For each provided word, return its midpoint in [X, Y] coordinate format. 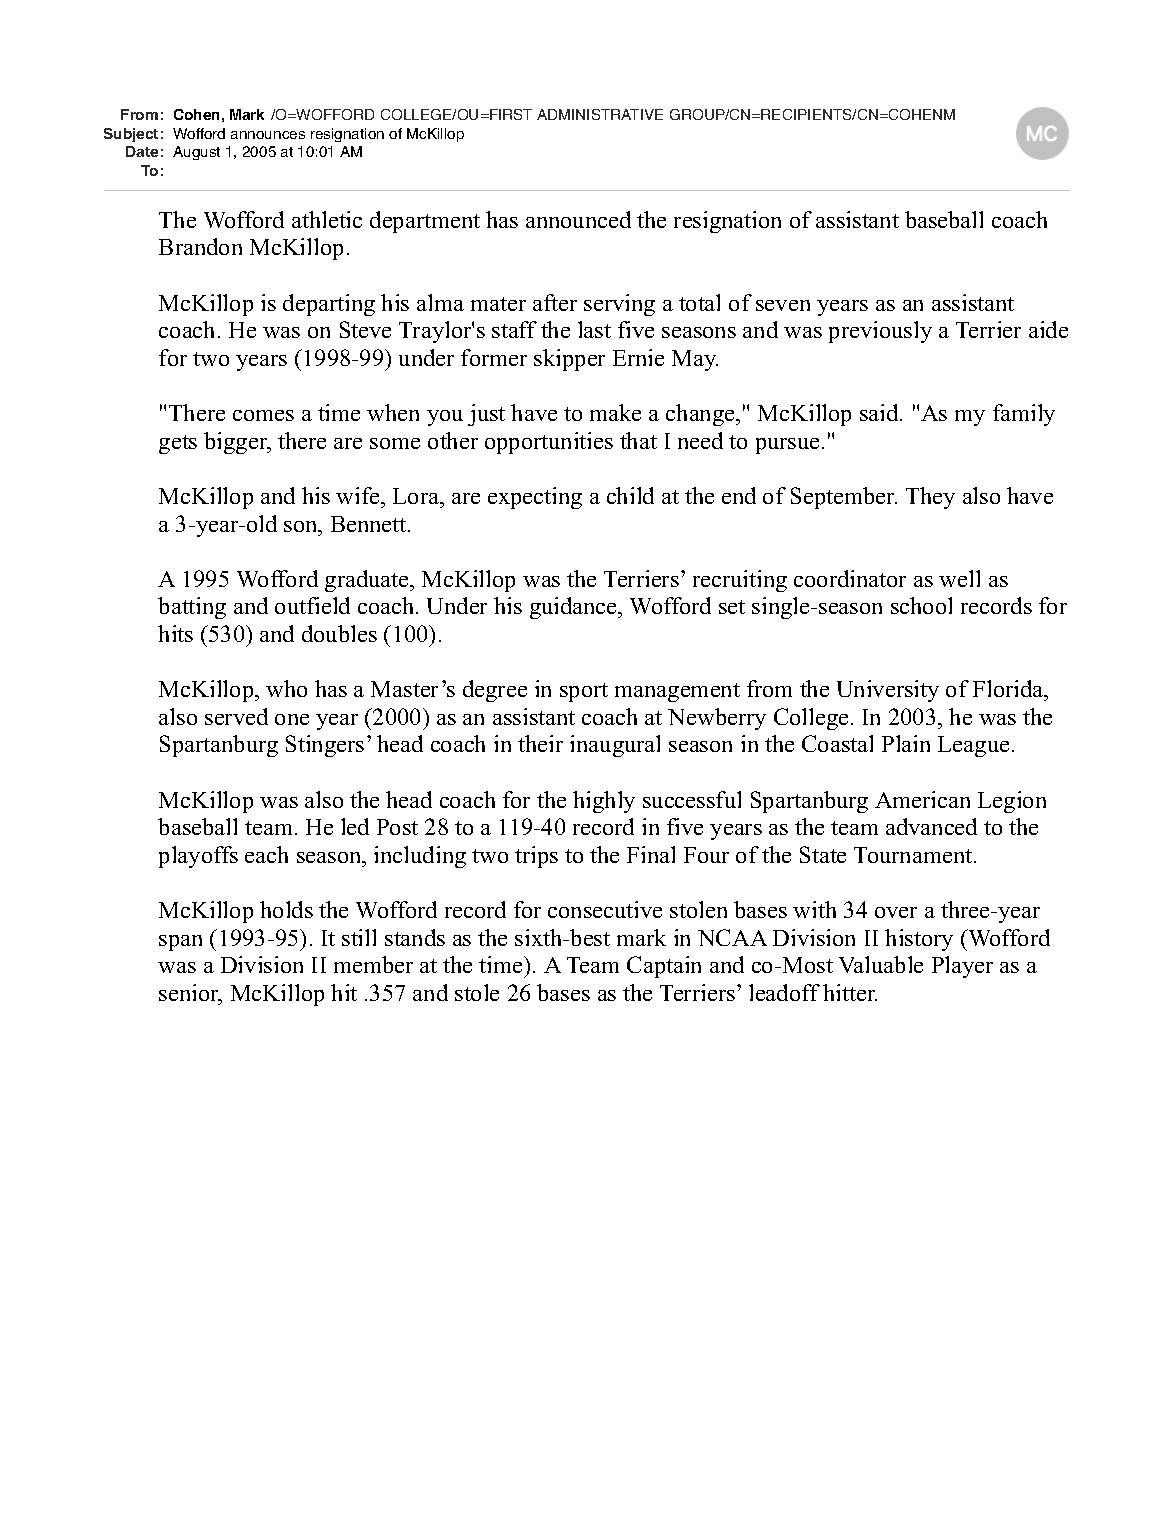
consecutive [605, 909]
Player [962, 967]
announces [268, 135]
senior [190, 994]
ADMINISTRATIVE [600, 114]
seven [783, 305]
